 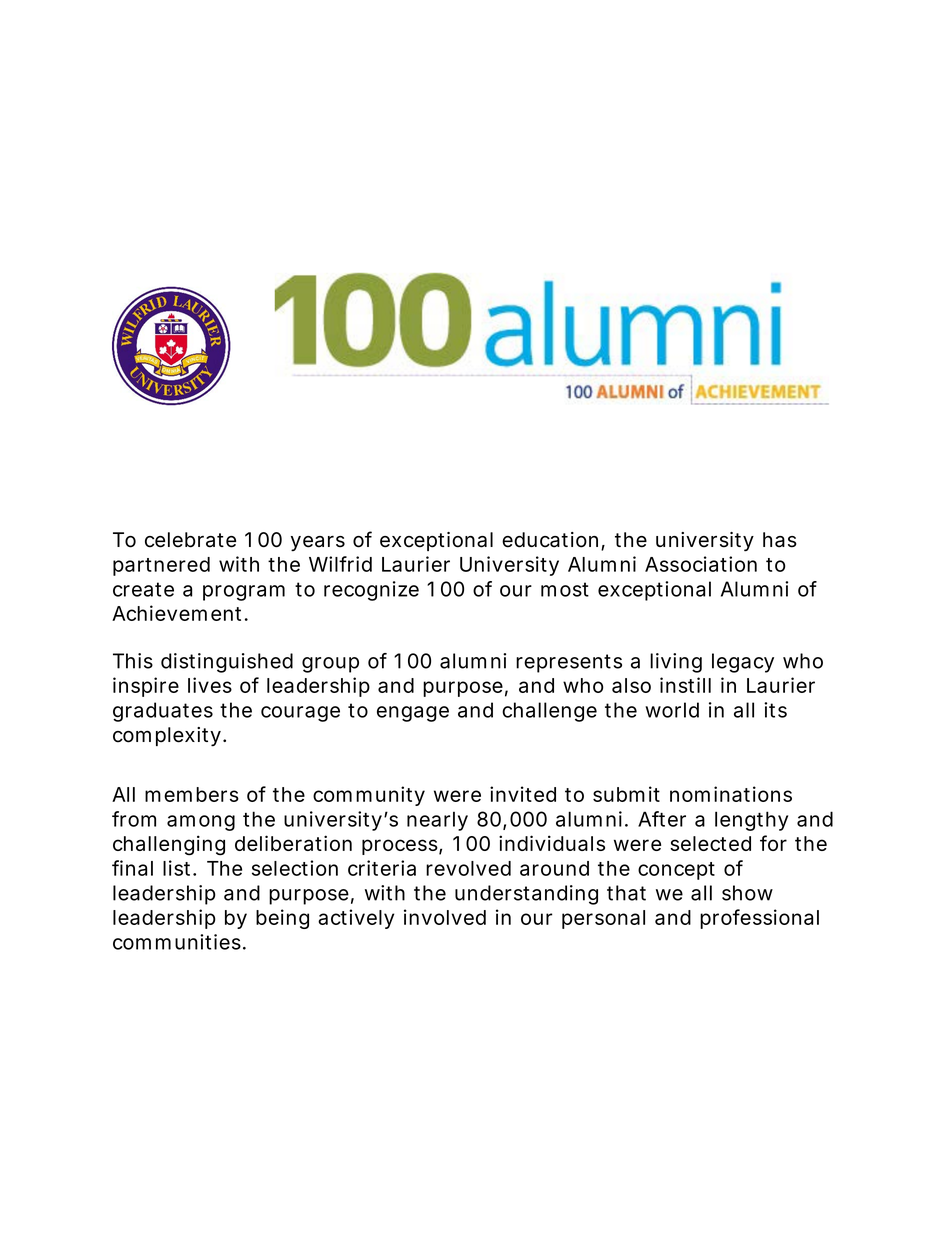 I want to click on living, so click(x=676, y=663).
